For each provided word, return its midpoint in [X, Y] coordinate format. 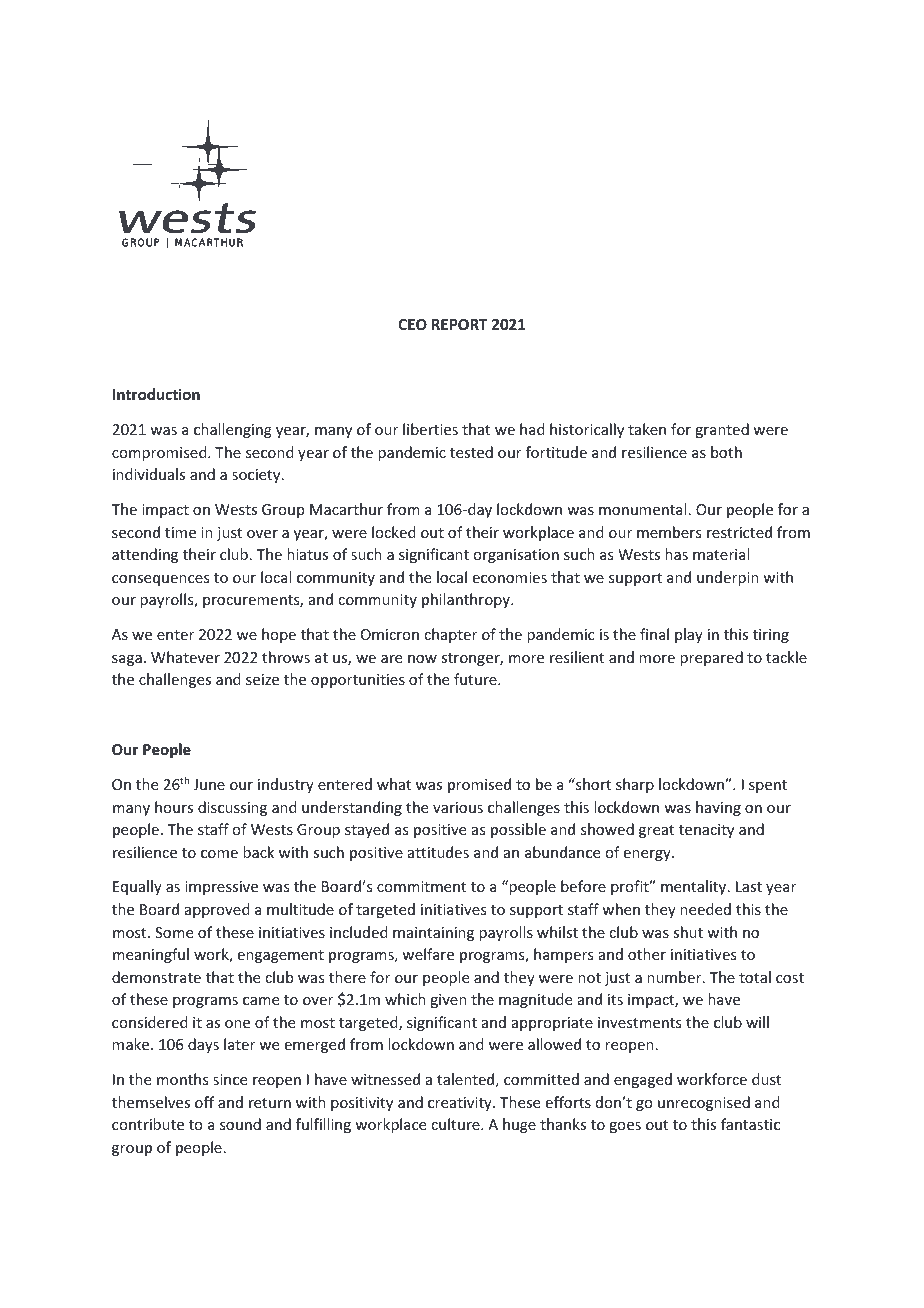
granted [722, 430]
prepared [711, 658]
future [476, 679]
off [204, 1102]
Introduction [156, 394]
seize [262, 679]
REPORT [460, 324]
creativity [461, 1104]
